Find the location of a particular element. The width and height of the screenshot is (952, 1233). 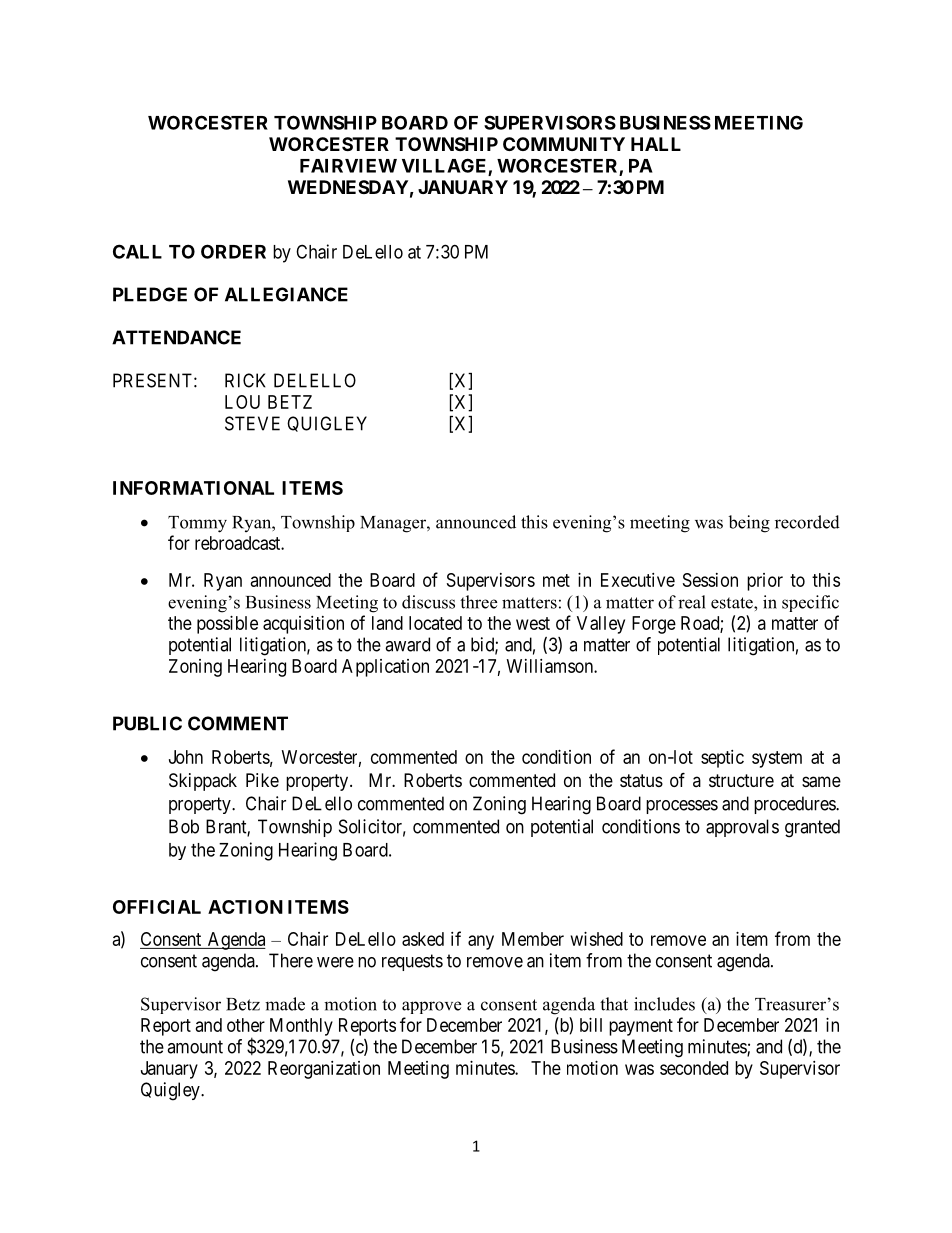

met is located at coordinates (556, 580).
